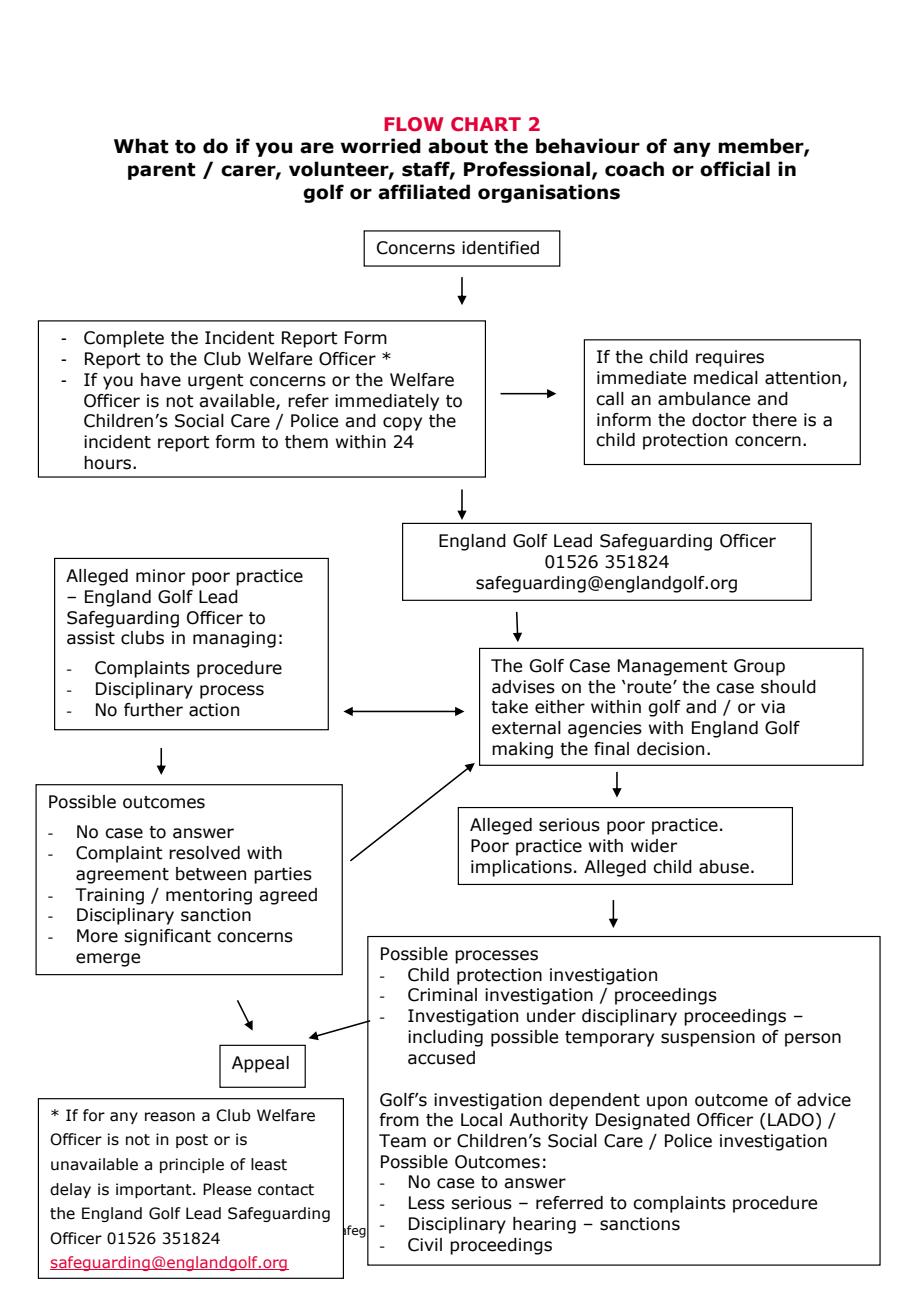 Image resolution: width=924 pixels, height=1308 pixels. Describe the element at coordinates (724, 867) in the screenshot. I see `abuse` at that location.
